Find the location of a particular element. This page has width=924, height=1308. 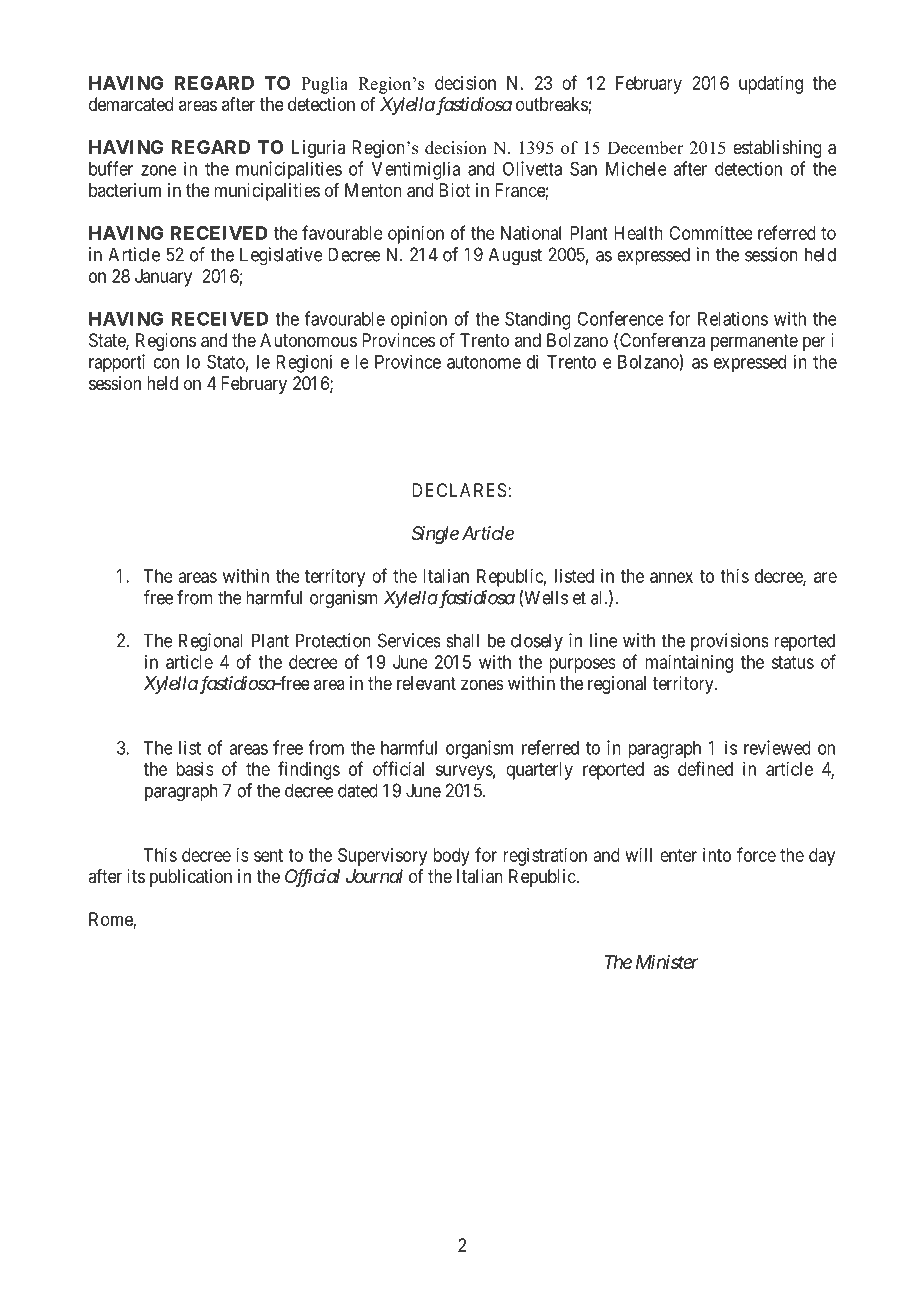

publication is located at coordinates (191, 878).
